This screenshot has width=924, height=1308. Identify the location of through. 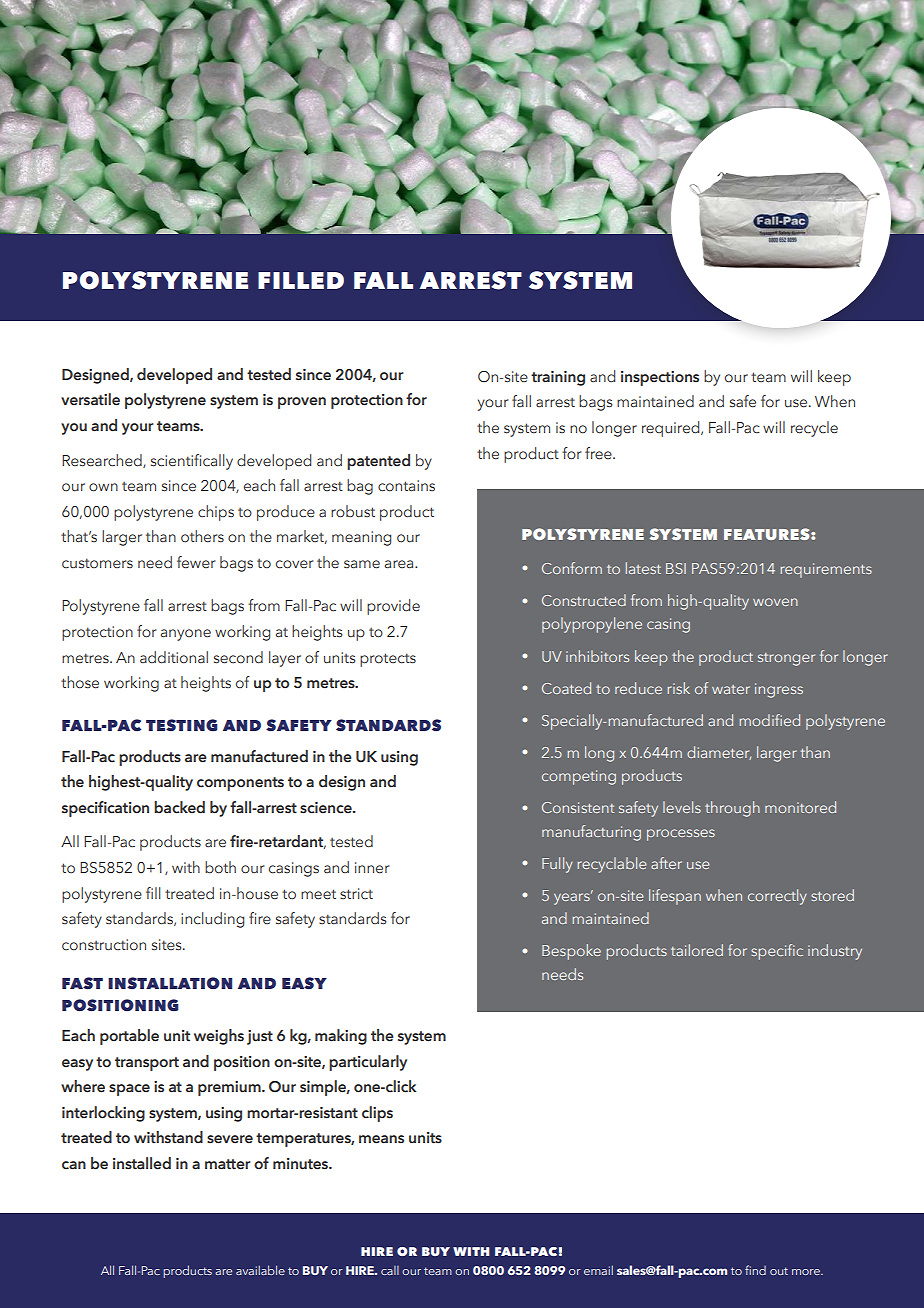
(732, 809).
